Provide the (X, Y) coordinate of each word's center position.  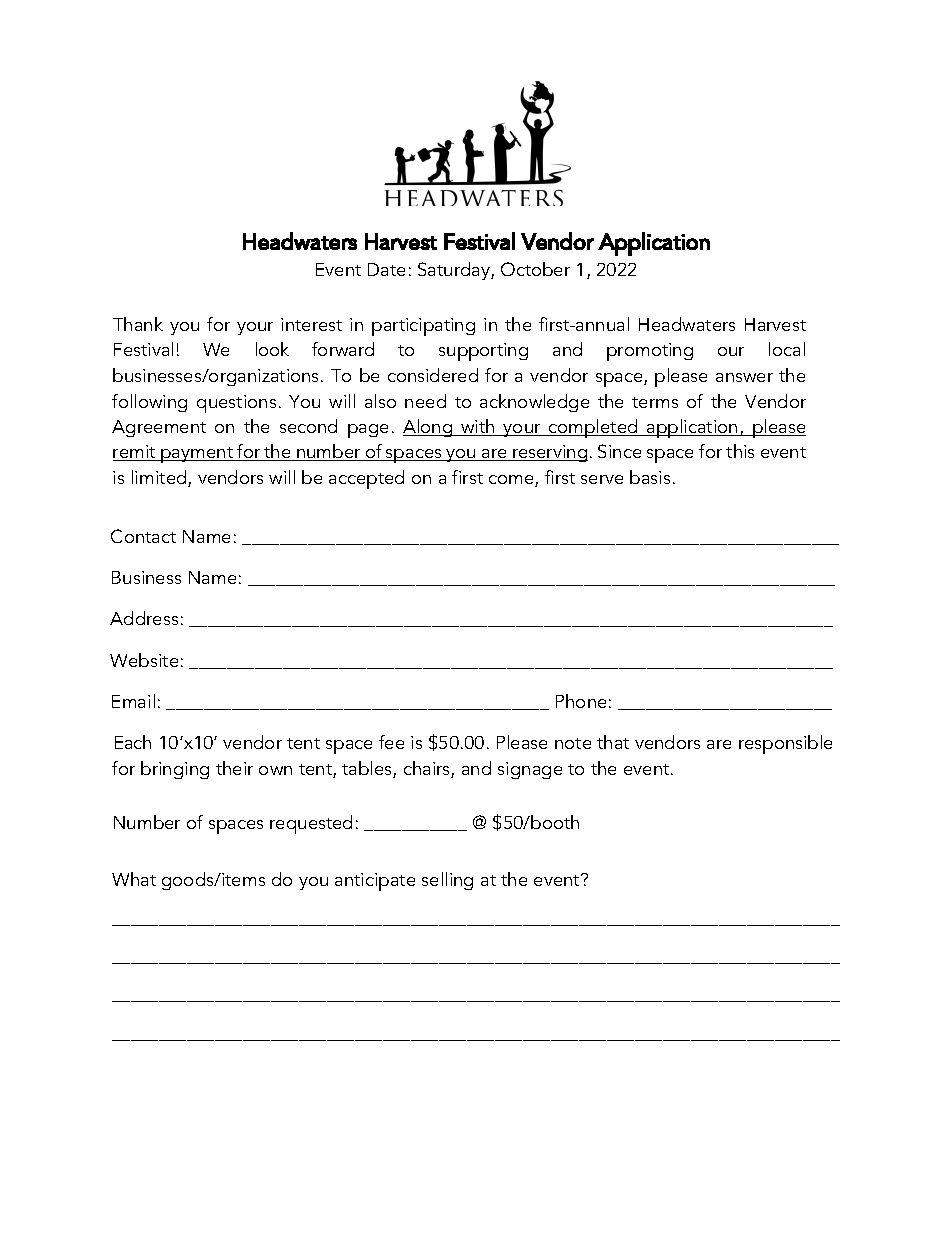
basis (650, 477)
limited (160, 478)
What (134, 879)
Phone (581, 701)
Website (144, 660)
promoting (650, 352)
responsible (785, 744)
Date (386, 269)
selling (447, 881)
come (512, 481)
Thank (138, 324)
